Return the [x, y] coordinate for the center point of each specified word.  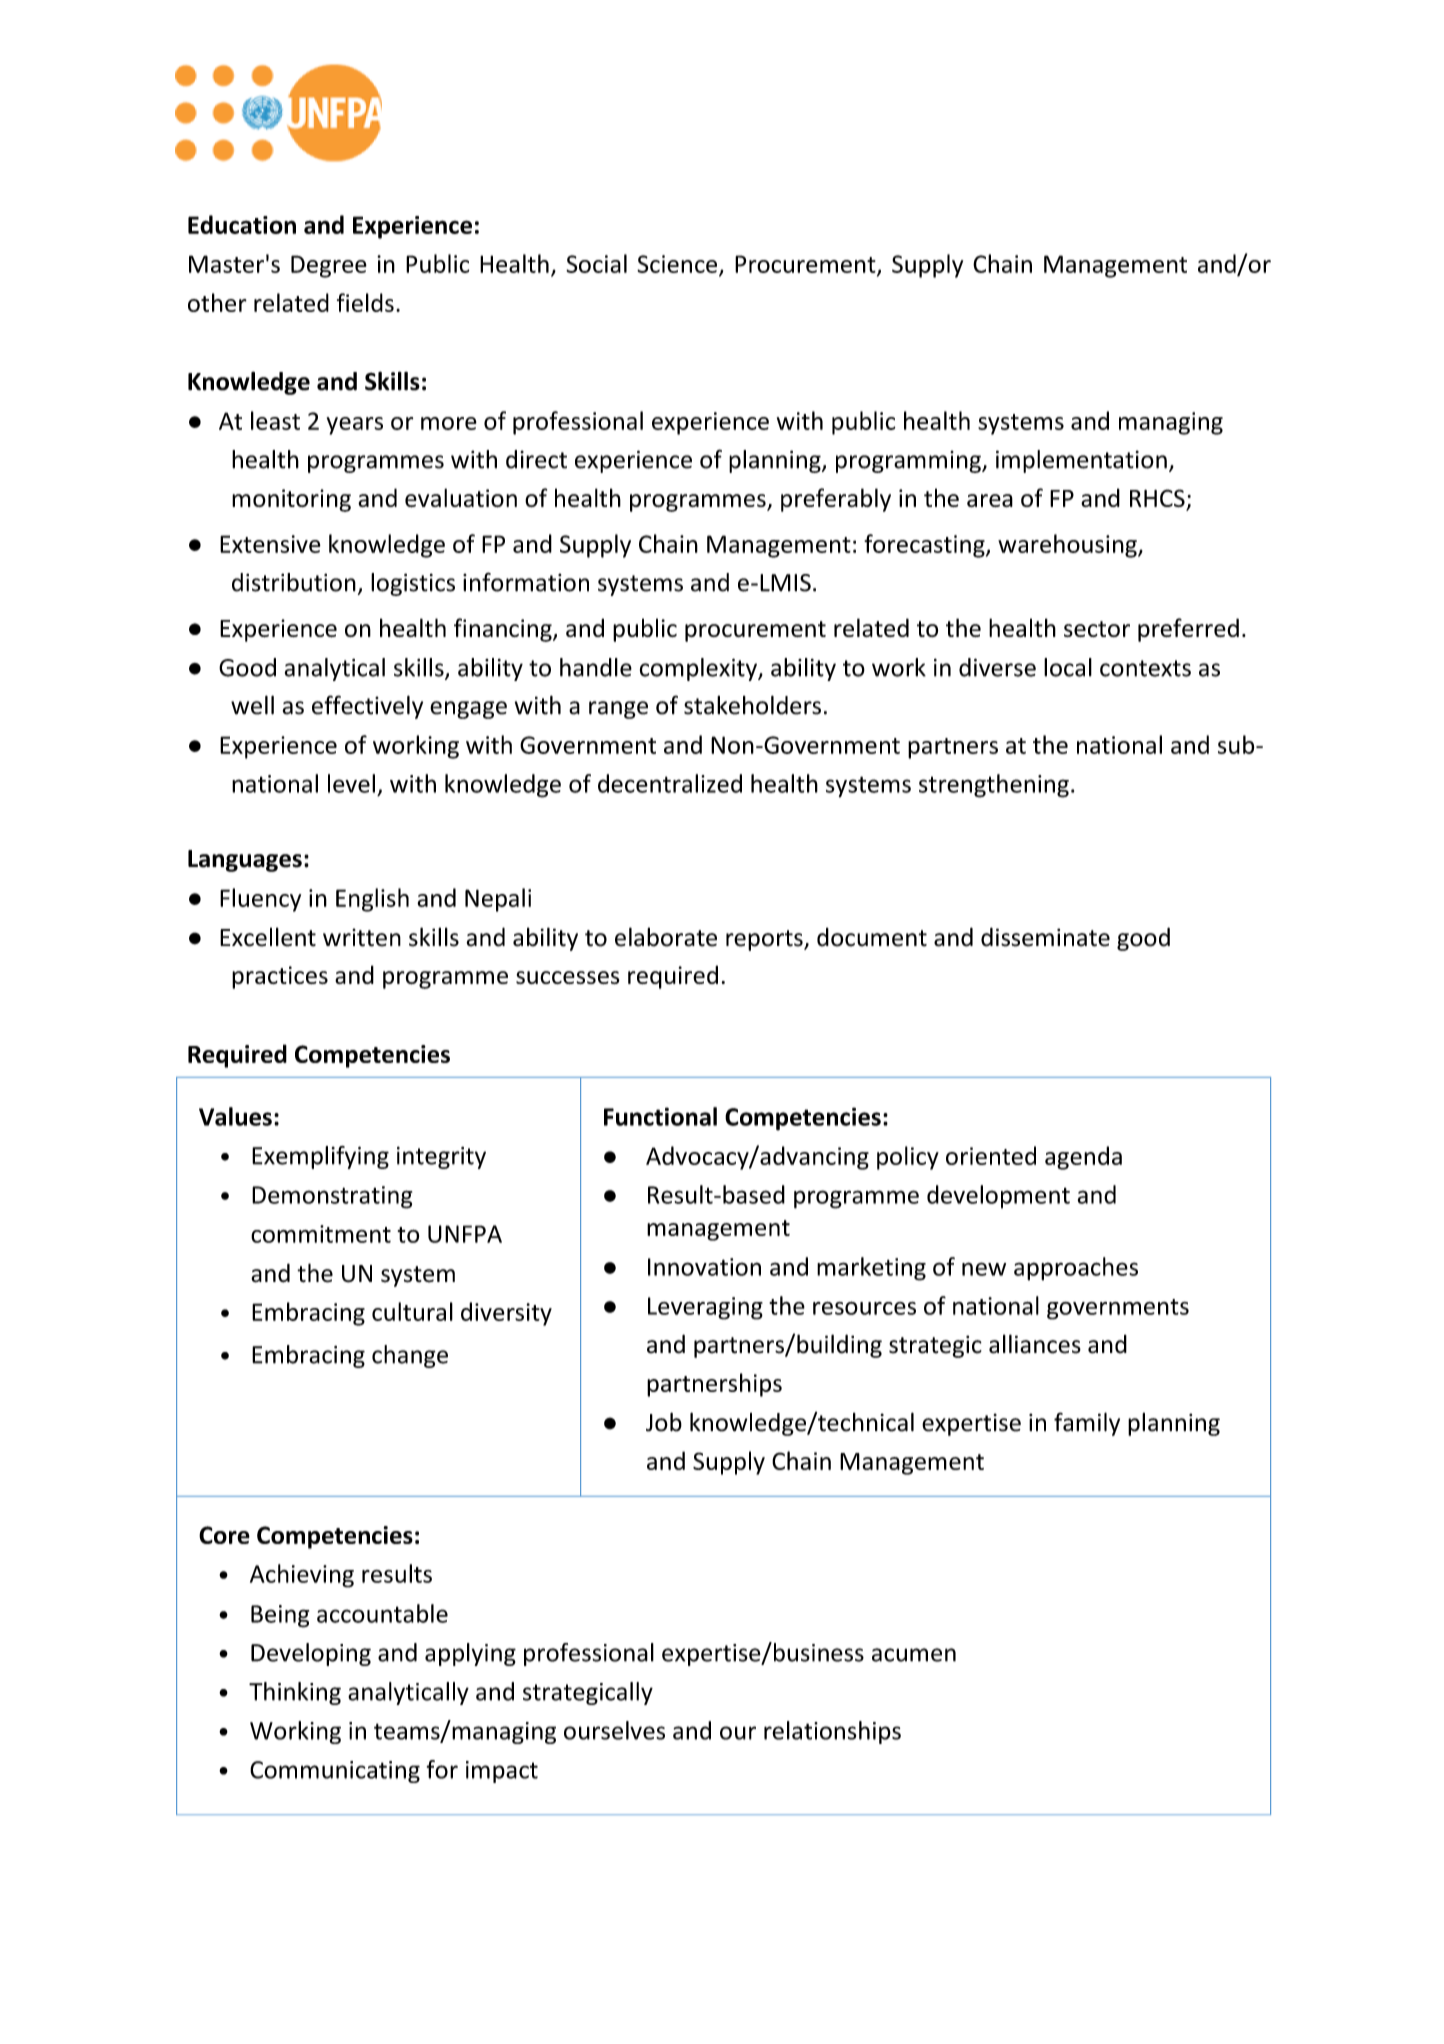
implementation [1081, 461]
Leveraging [705, 1308]
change [410, 1356]
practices [280, 977]
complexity [699, 669]
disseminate [1045, 937]
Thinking [295, 1693]
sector [1097, 629]
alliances [1035, 1344]
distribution [294, 582]
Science [678, 265]
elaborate [666, 937]
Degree [329, 266]
